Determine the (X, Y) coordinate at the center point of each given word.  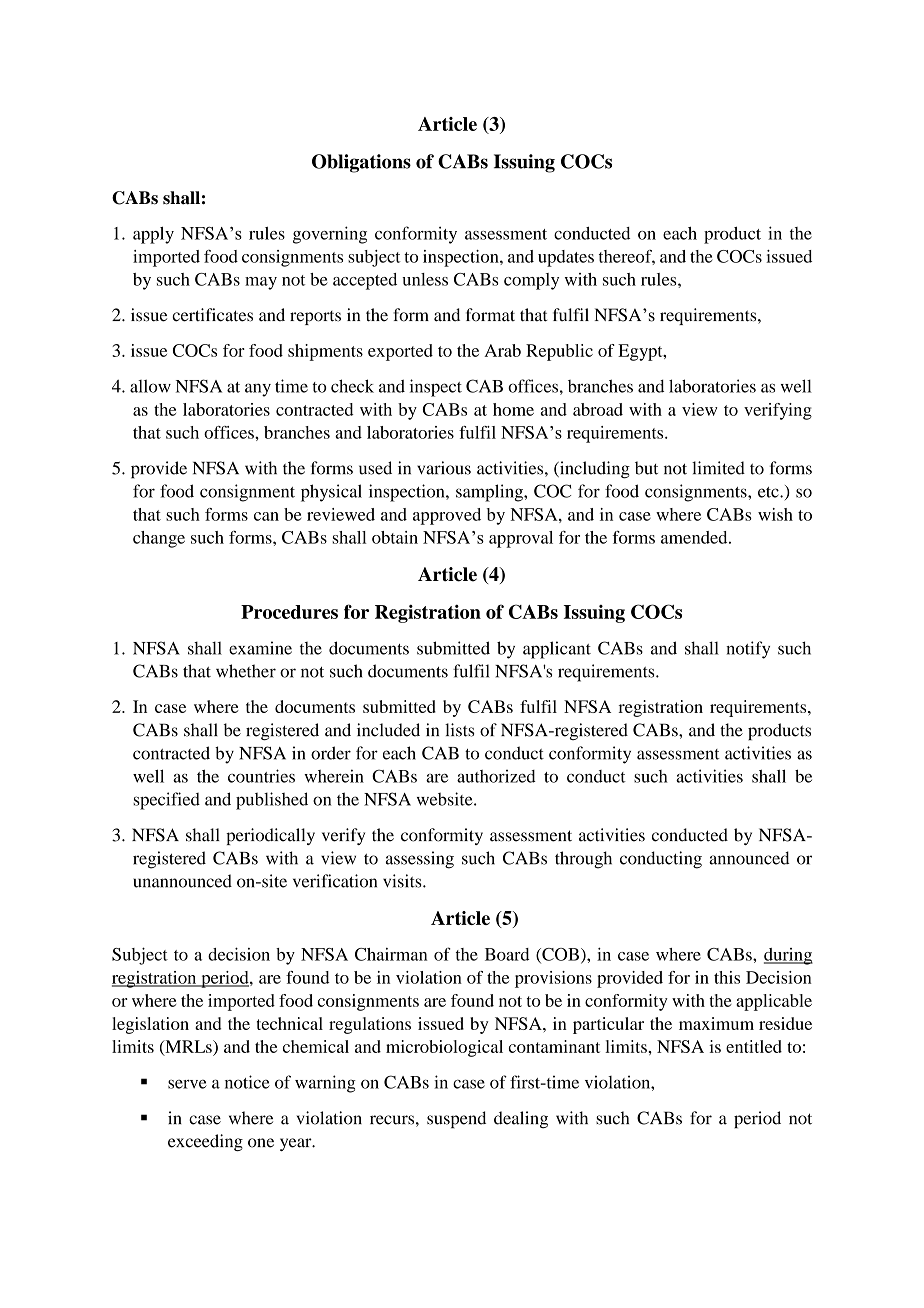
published (272, 801)
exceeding (205, 1142)
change (159, 539)
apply (153, 235)
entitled (754, 1046)
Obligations (361, 163)
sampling (490, 493)
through (583, 860)
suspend (456, 1120)
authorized (496, 776)
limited (718, 468)
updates (566, 258)
